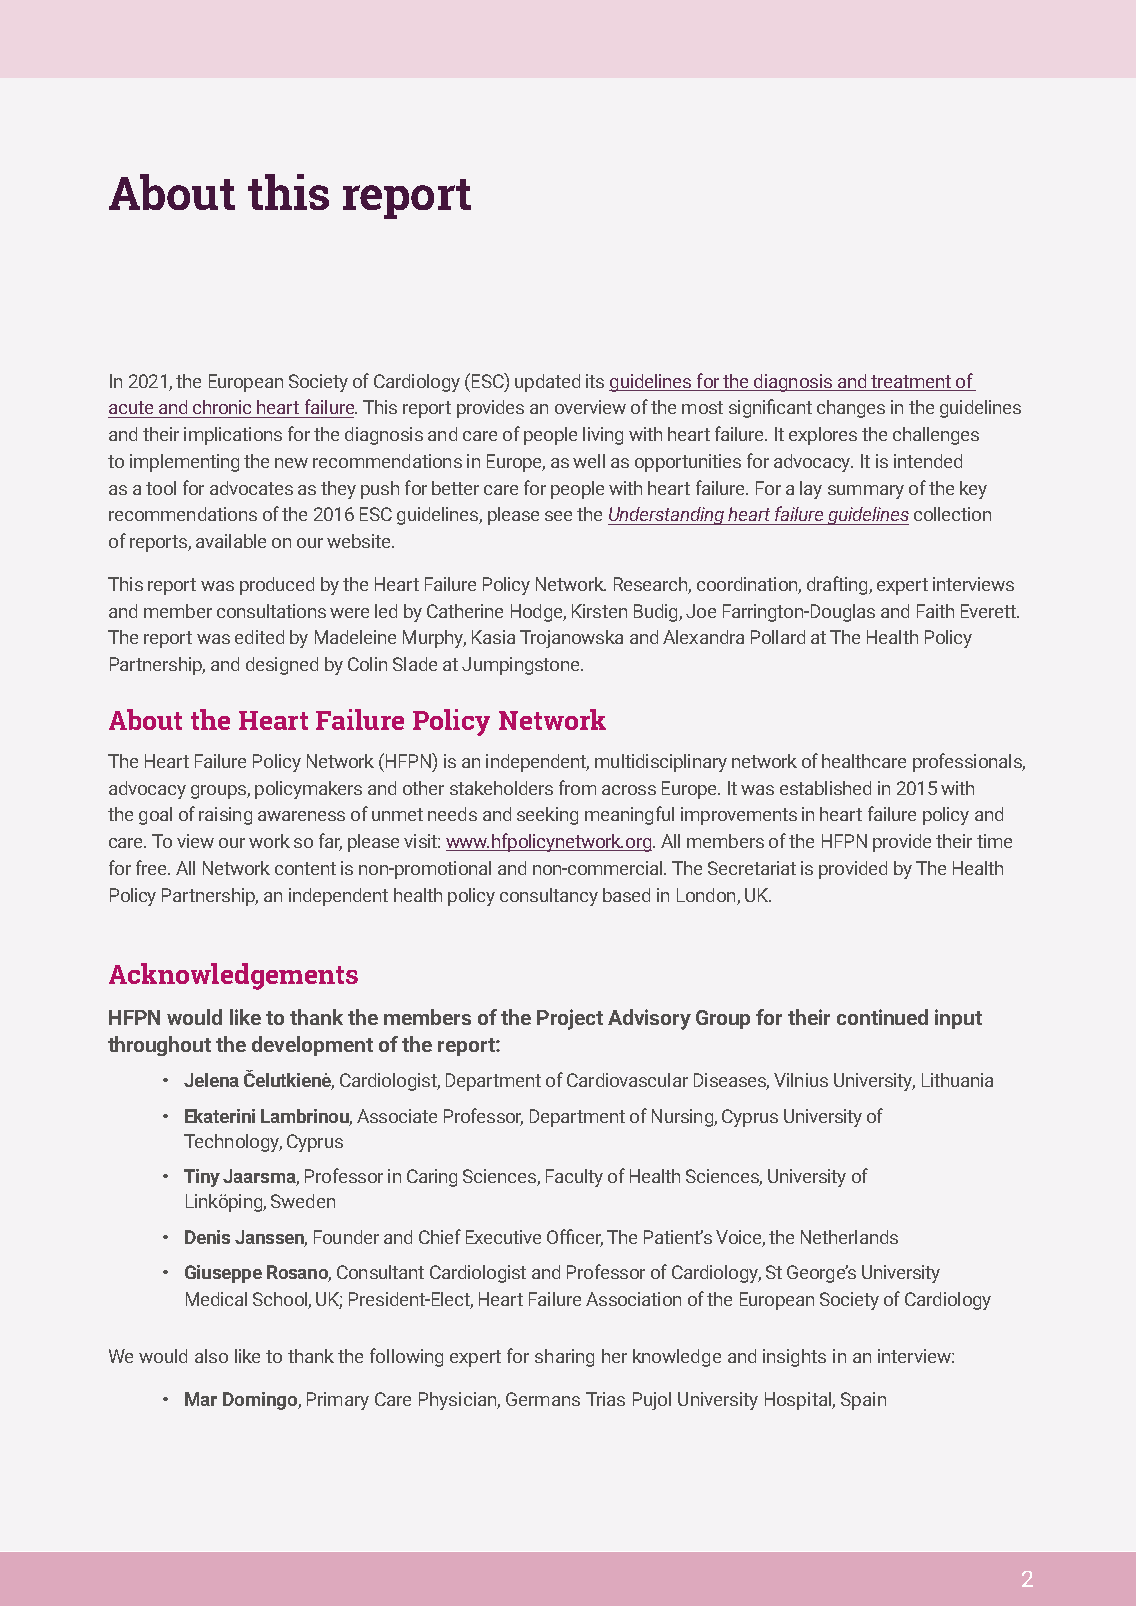 This image has width=1136, height=1606. Describe the element at coordinates (570, 1019) in the image. I see `Project` at that location.
